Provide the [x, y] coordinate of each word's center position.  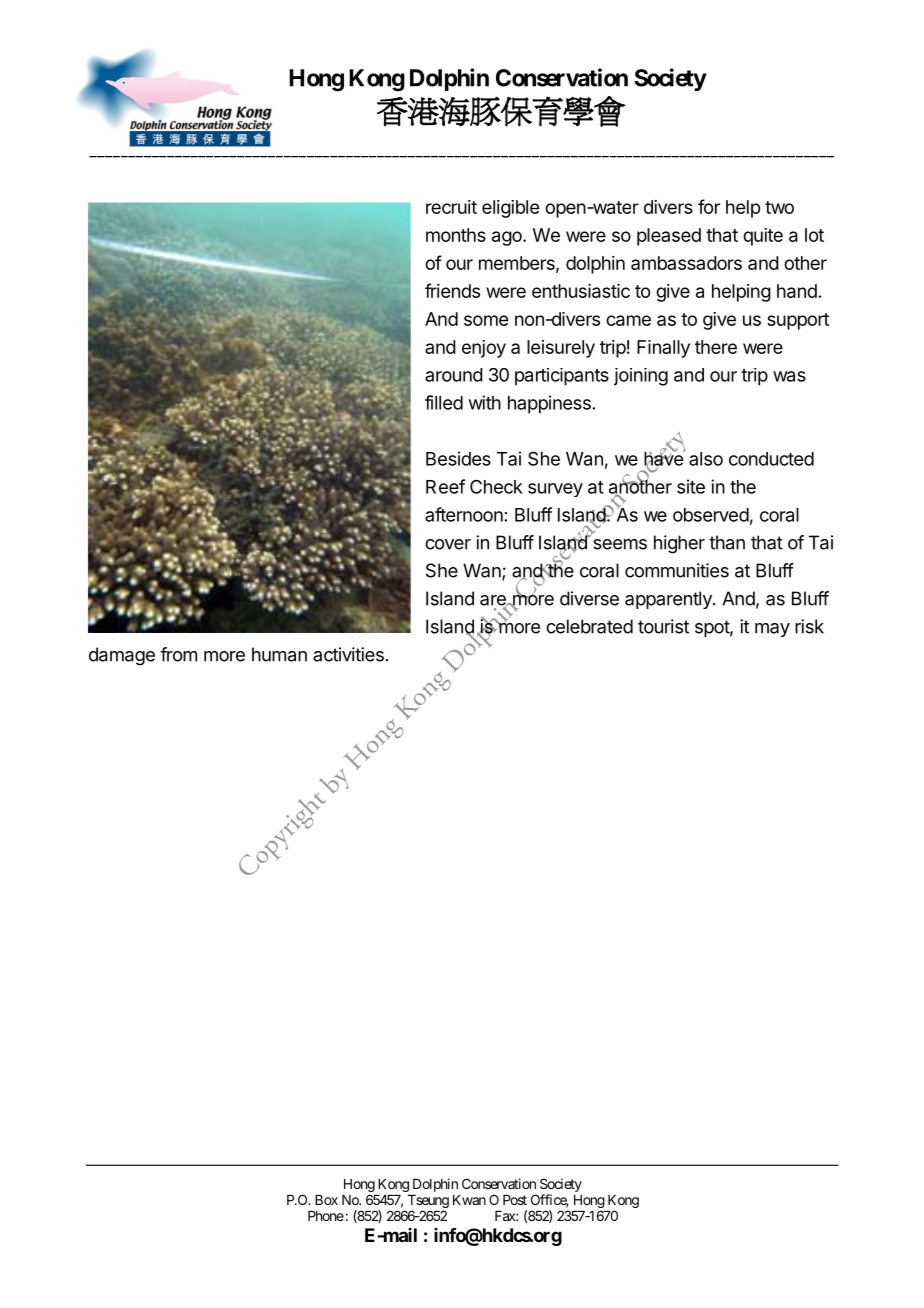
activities [348, 654]
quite [763, 237]
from [178, 654]
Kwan [469, 1200]
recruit [451, 207]
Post [515, 1200]
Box [326, 1200]
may [772, 630]
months [456, 235]
